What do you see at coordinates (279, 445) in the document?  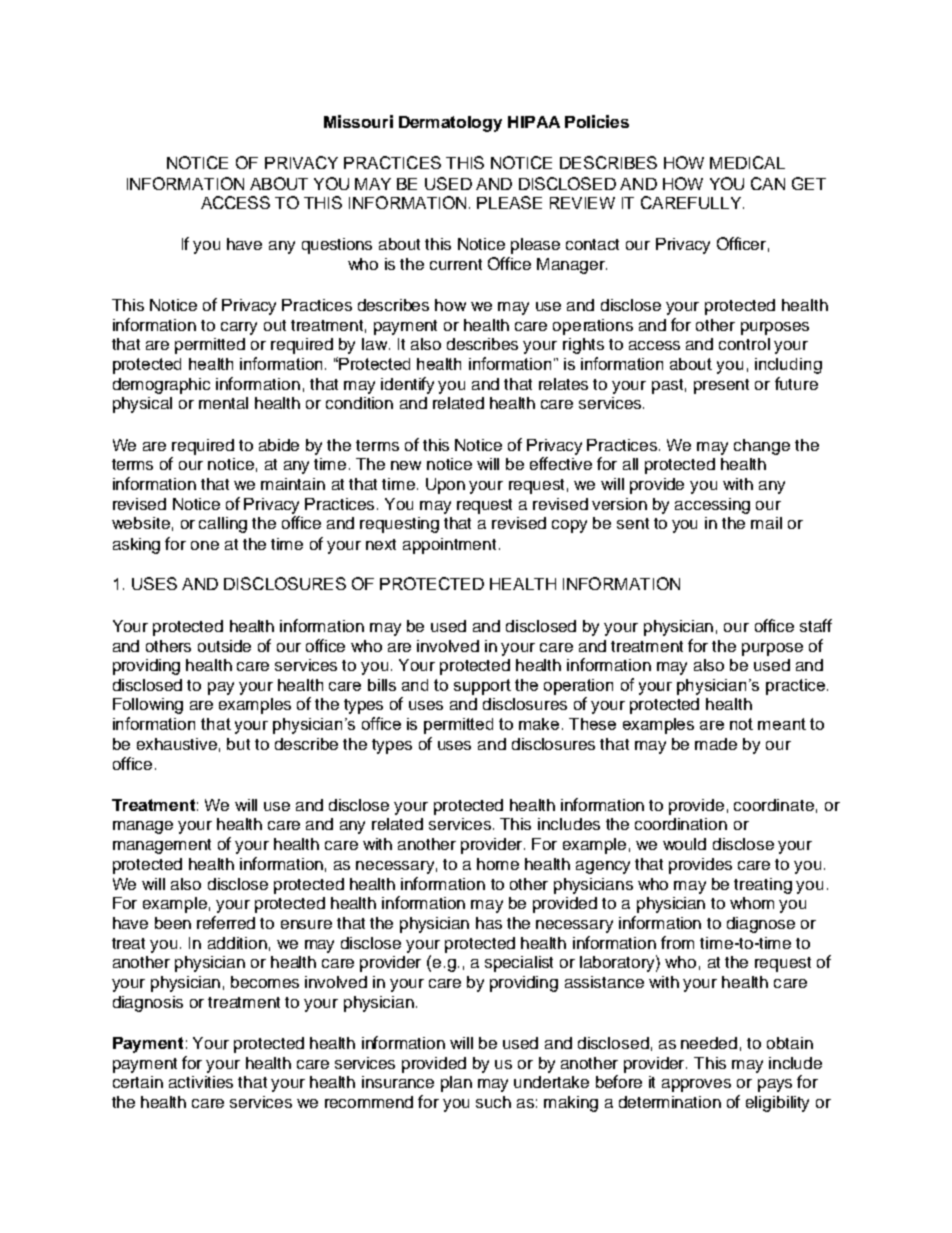 I see `abide` at bounding box center [279, 445].
